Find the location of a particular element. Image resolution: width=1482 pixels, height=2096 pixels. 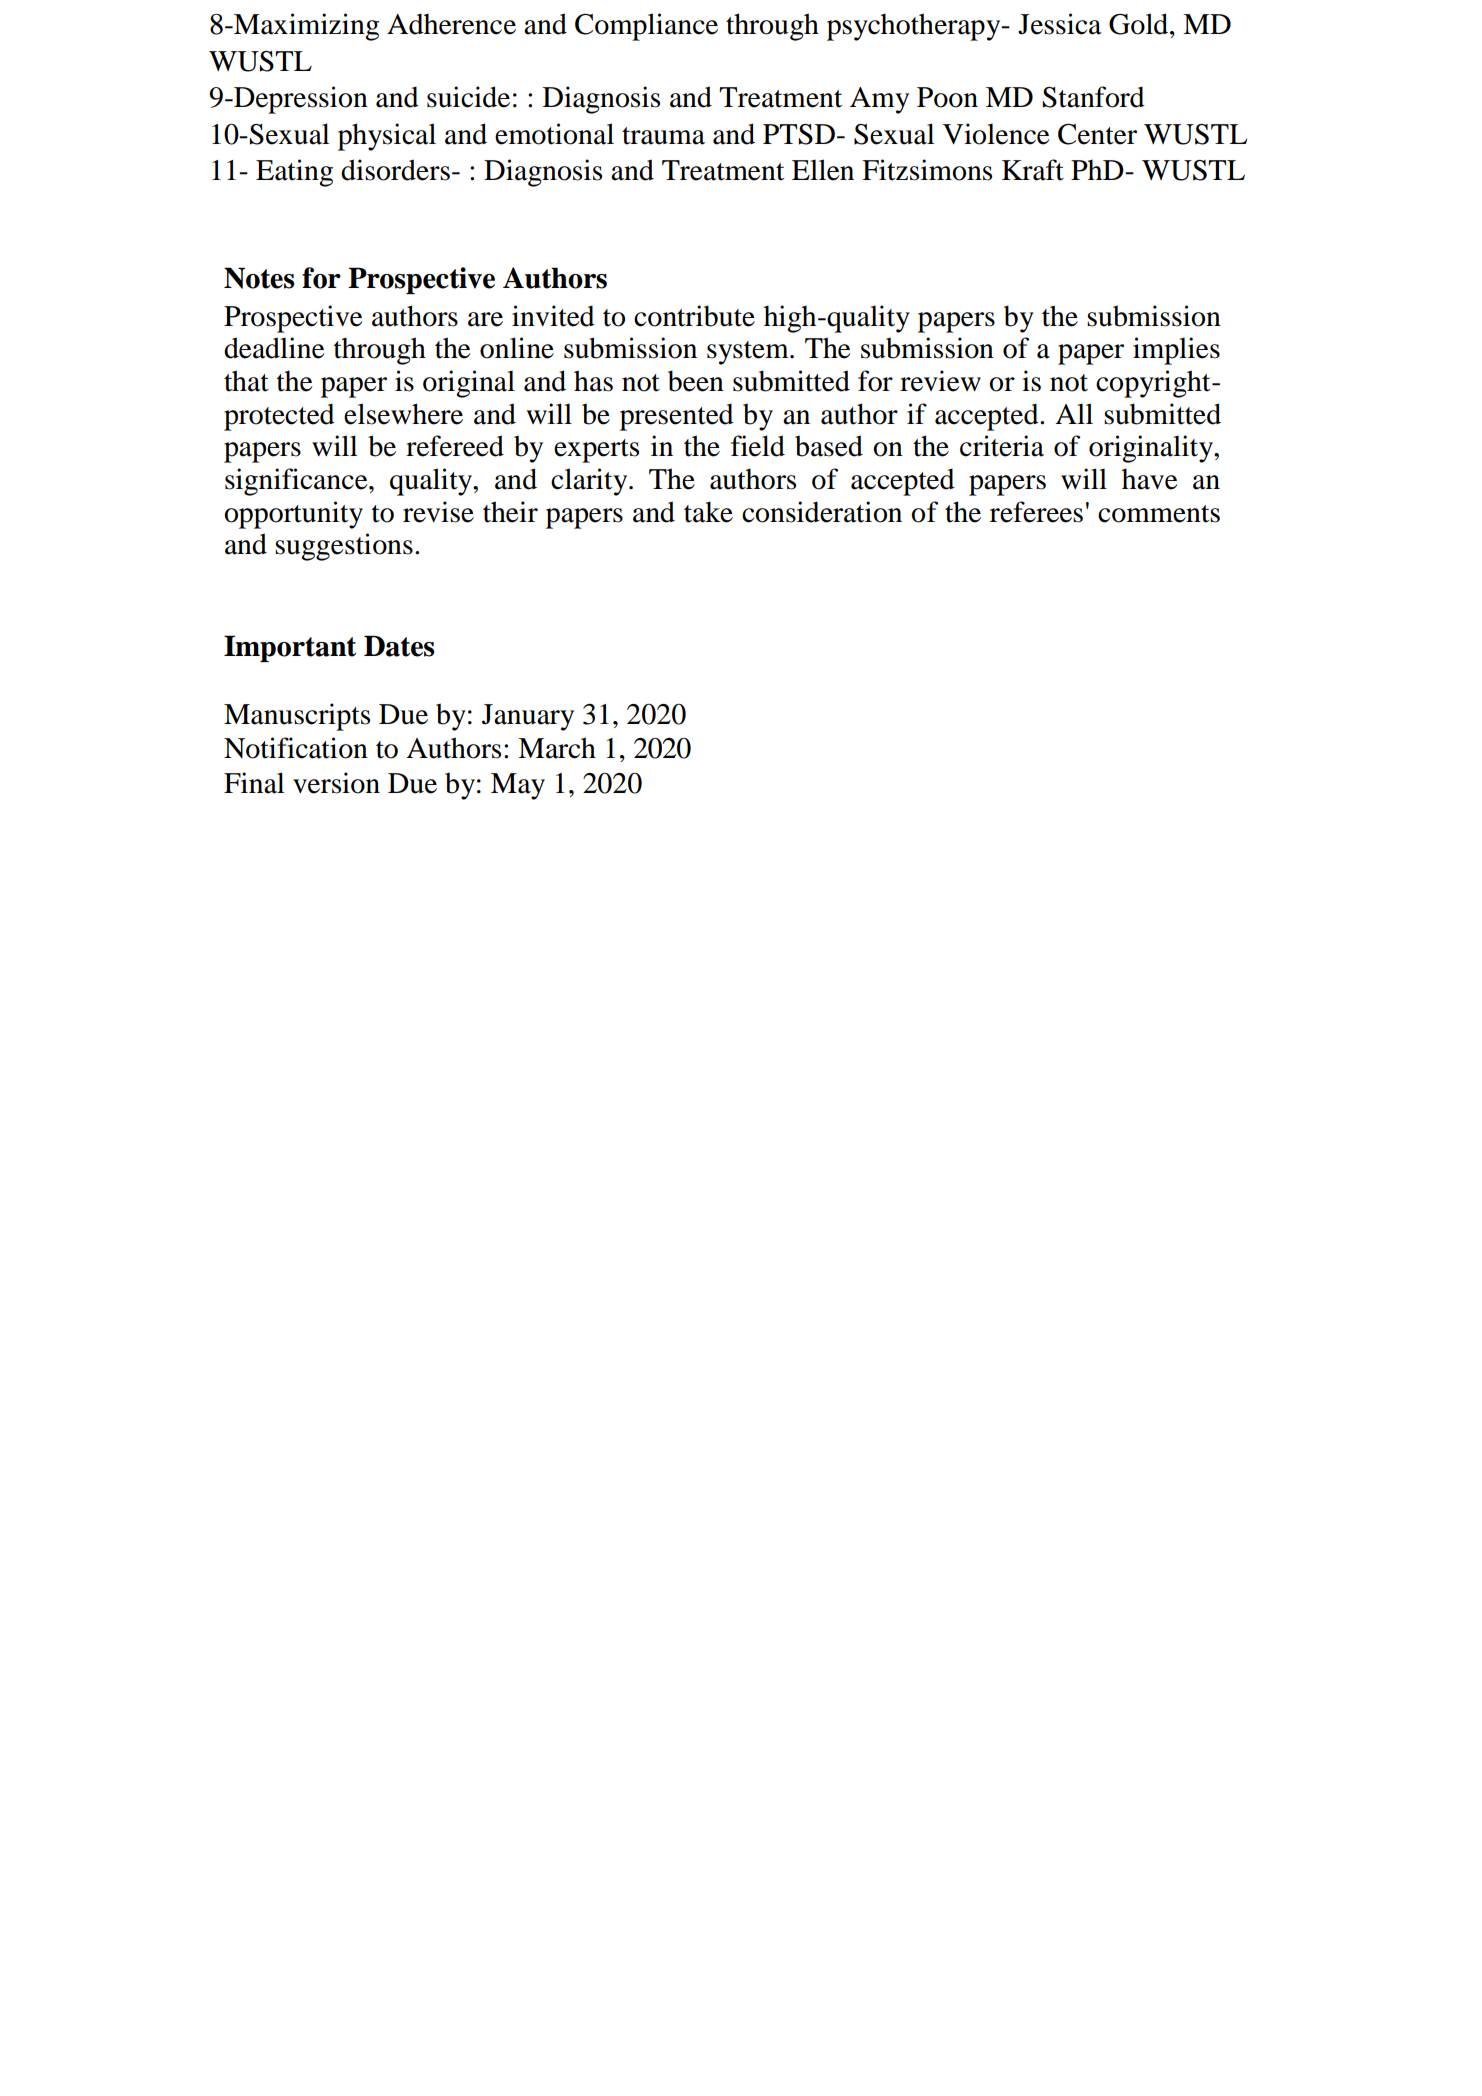

referees is located at coordinates (1036, 512).
